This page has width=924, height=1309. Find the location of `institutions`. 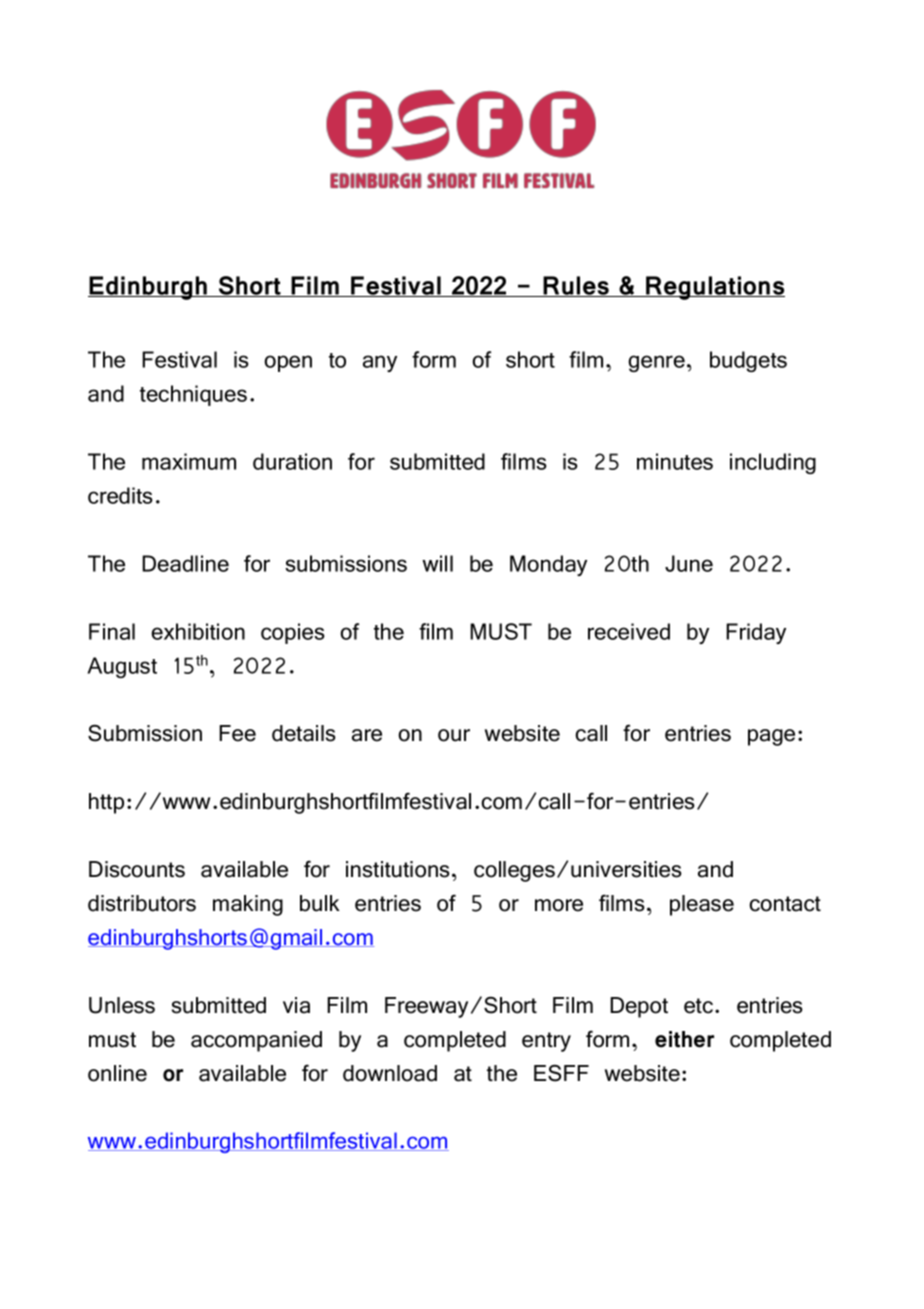

institutions is located at coordinates (398, 869).
